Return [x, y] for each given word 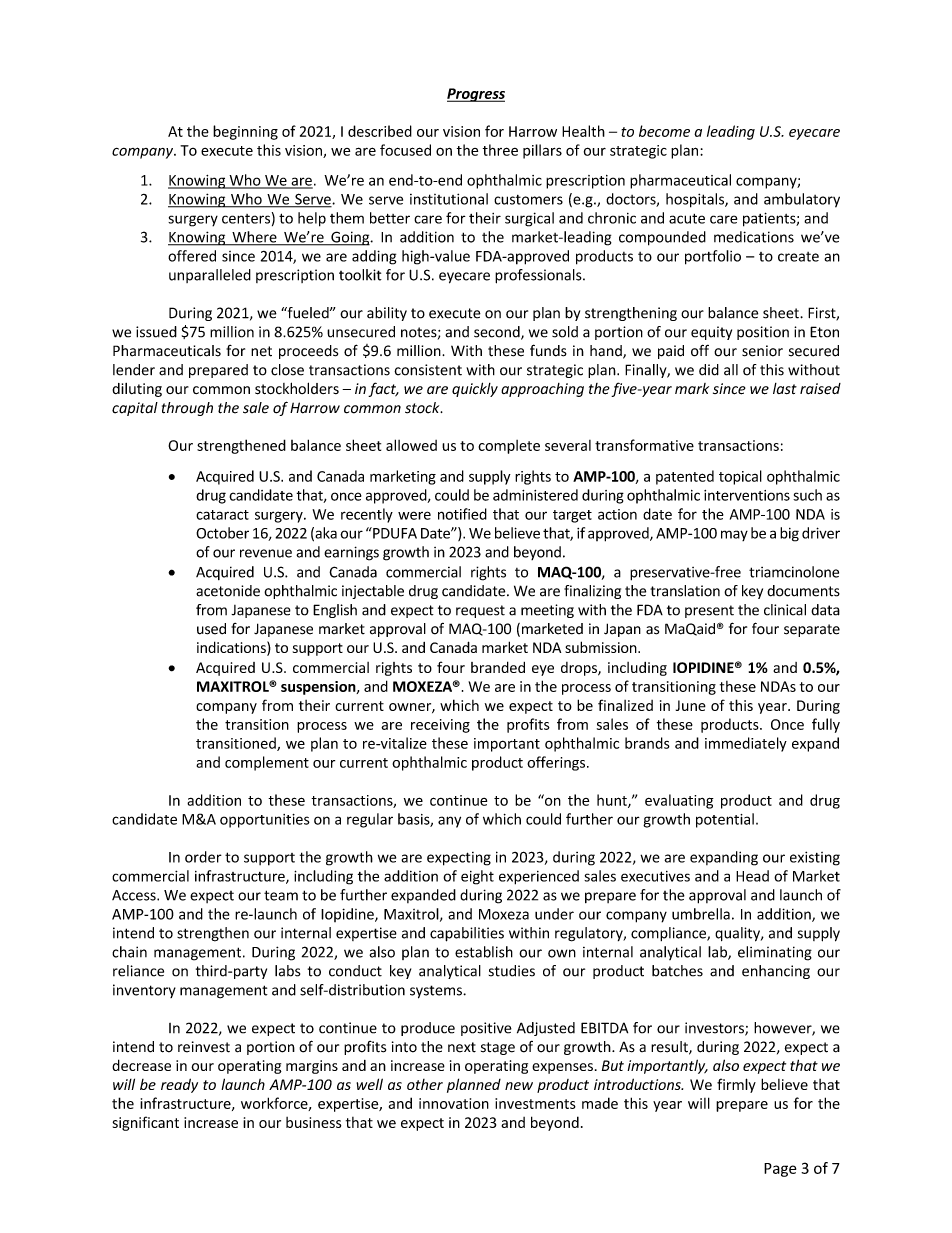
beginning [245, 132]
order [203, 857]
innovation [454, 1103]
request [480, 611]
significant [146, 1123]
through [187, 409]
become [664, 131]
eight [477, 877]
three [500, 150]
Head [752, 876]
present [709, 611]
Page [780, 1170]
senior [762, 351]
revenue [266, 553]
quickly [475, 389]
